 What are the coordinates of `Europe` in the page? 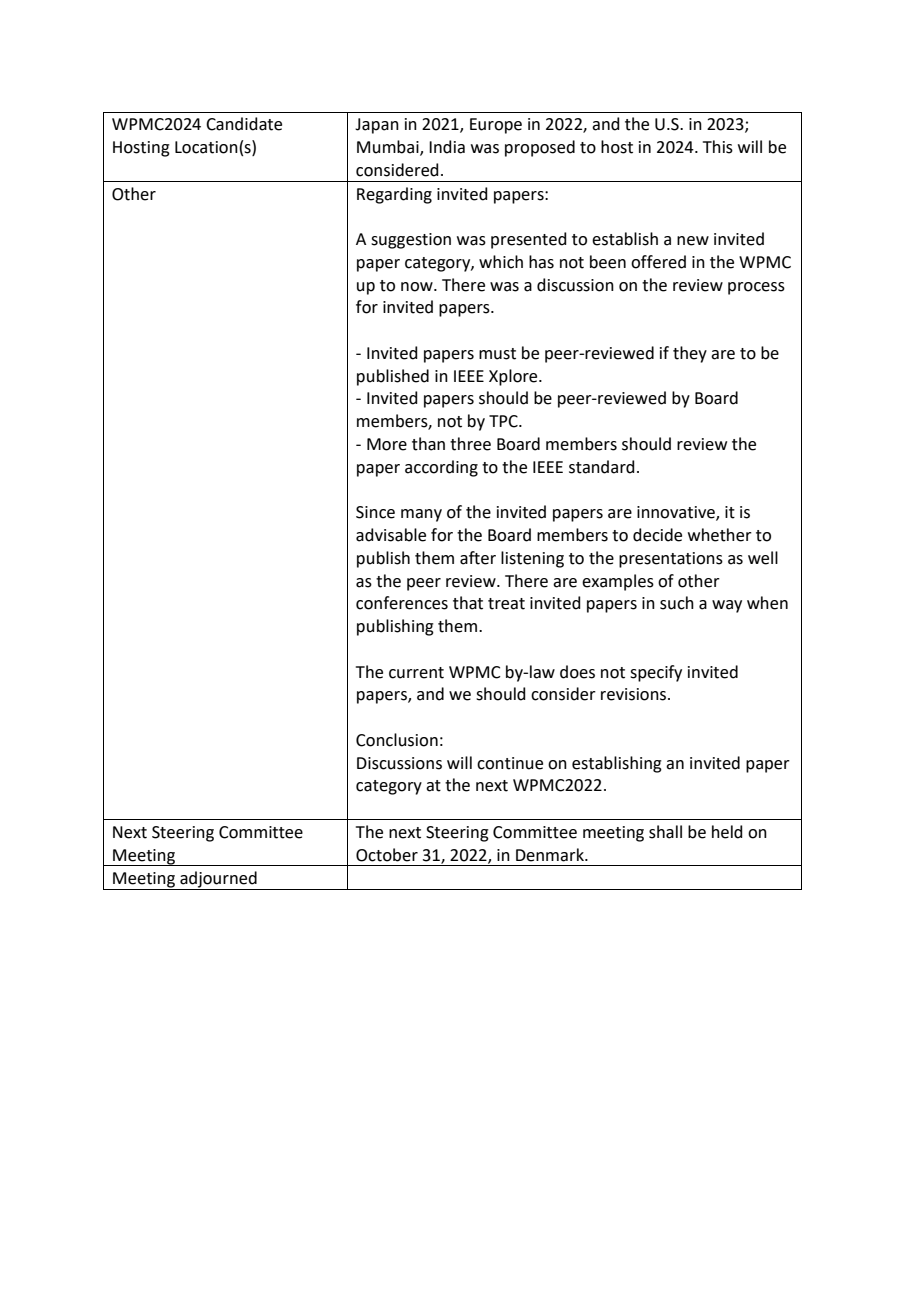 It's located at (496, 126).
